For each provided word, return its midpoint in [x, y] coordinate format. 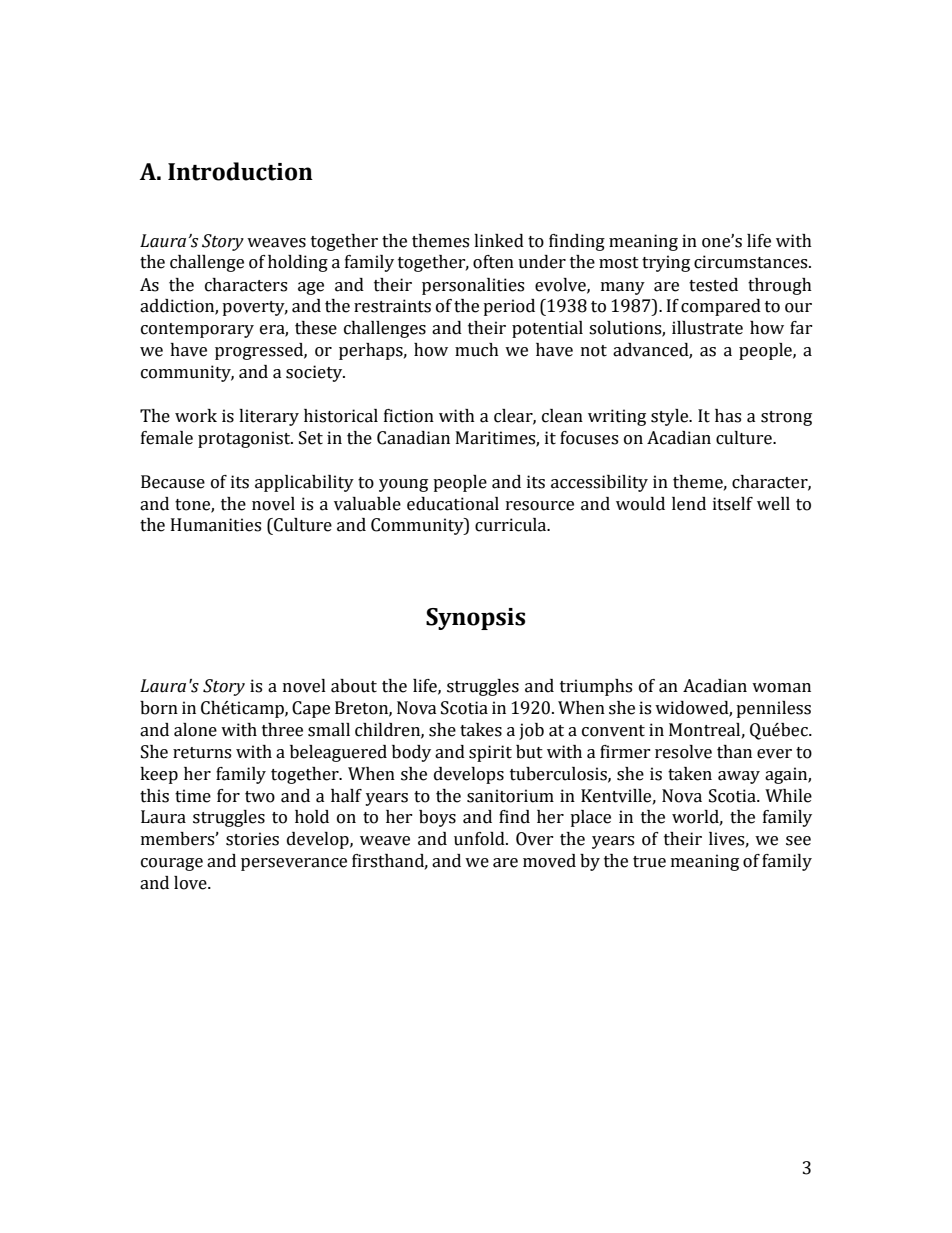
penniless [773, 709]
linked [499, 241]
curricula [512, 525]
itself [733, 504]
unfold [480, 839]
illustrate [707, 328]
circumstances [752, 262]
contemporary [197, 330]
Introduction [240, 171]
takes [481, 730]
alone [195, 730]
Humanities [216, 525]
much [477, 350]
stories [252, 839]
